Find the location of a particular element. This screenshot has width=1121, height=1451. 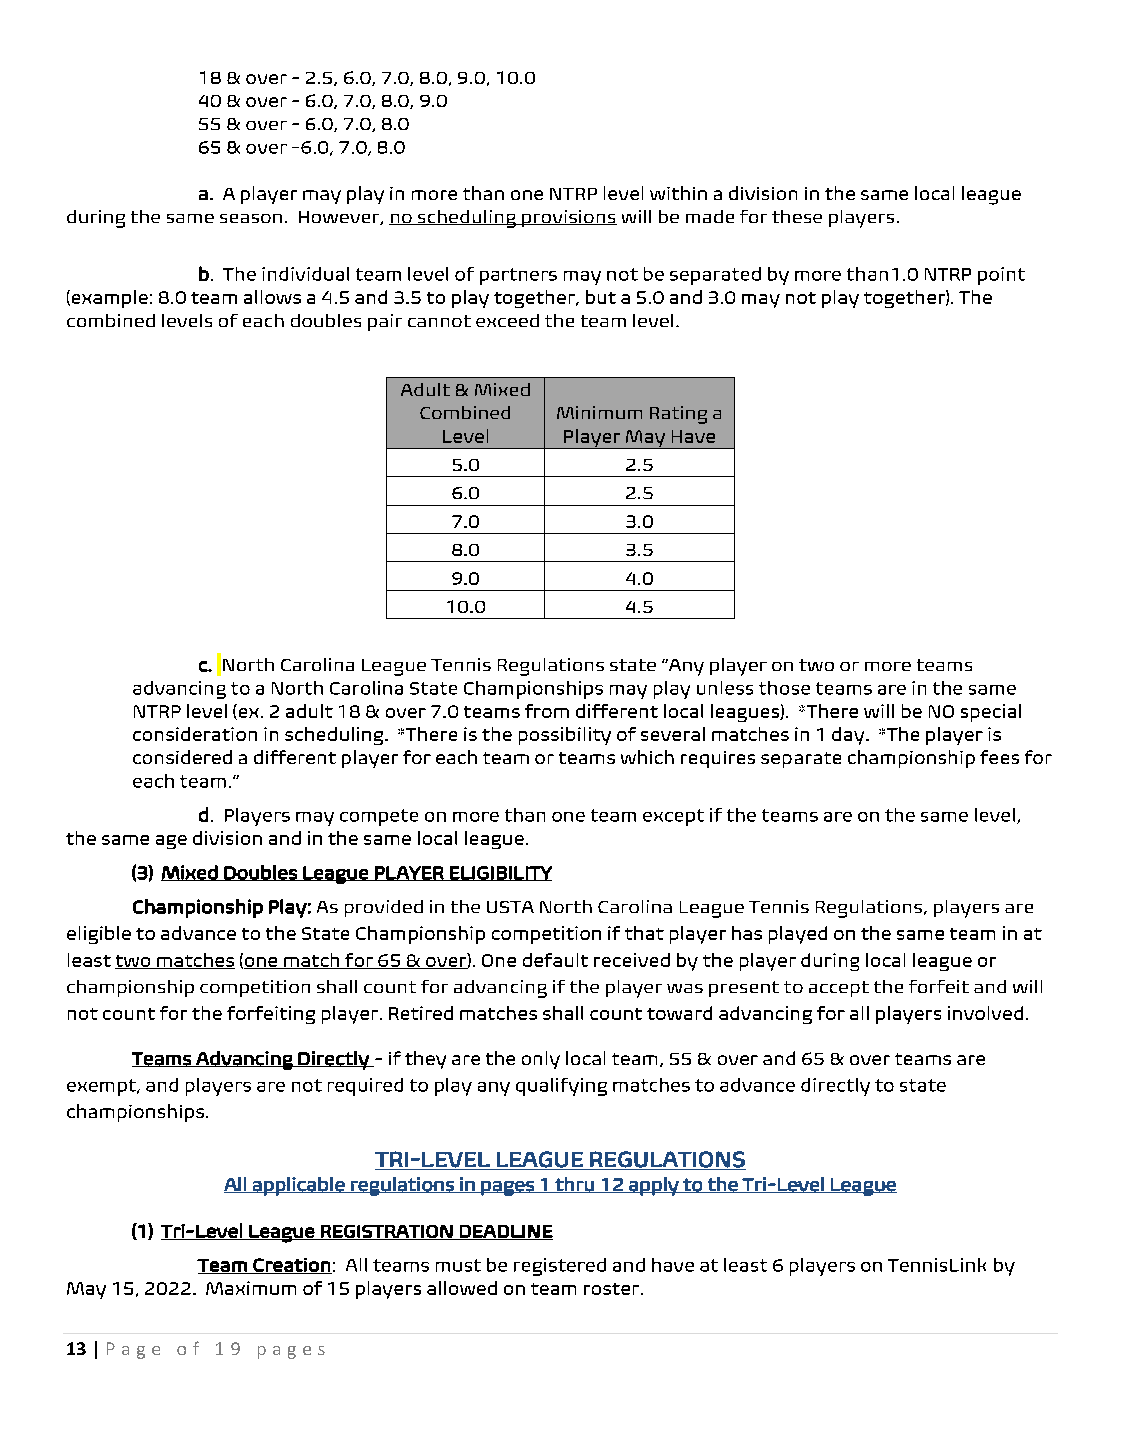

day is located at coordinates (849, 736).
